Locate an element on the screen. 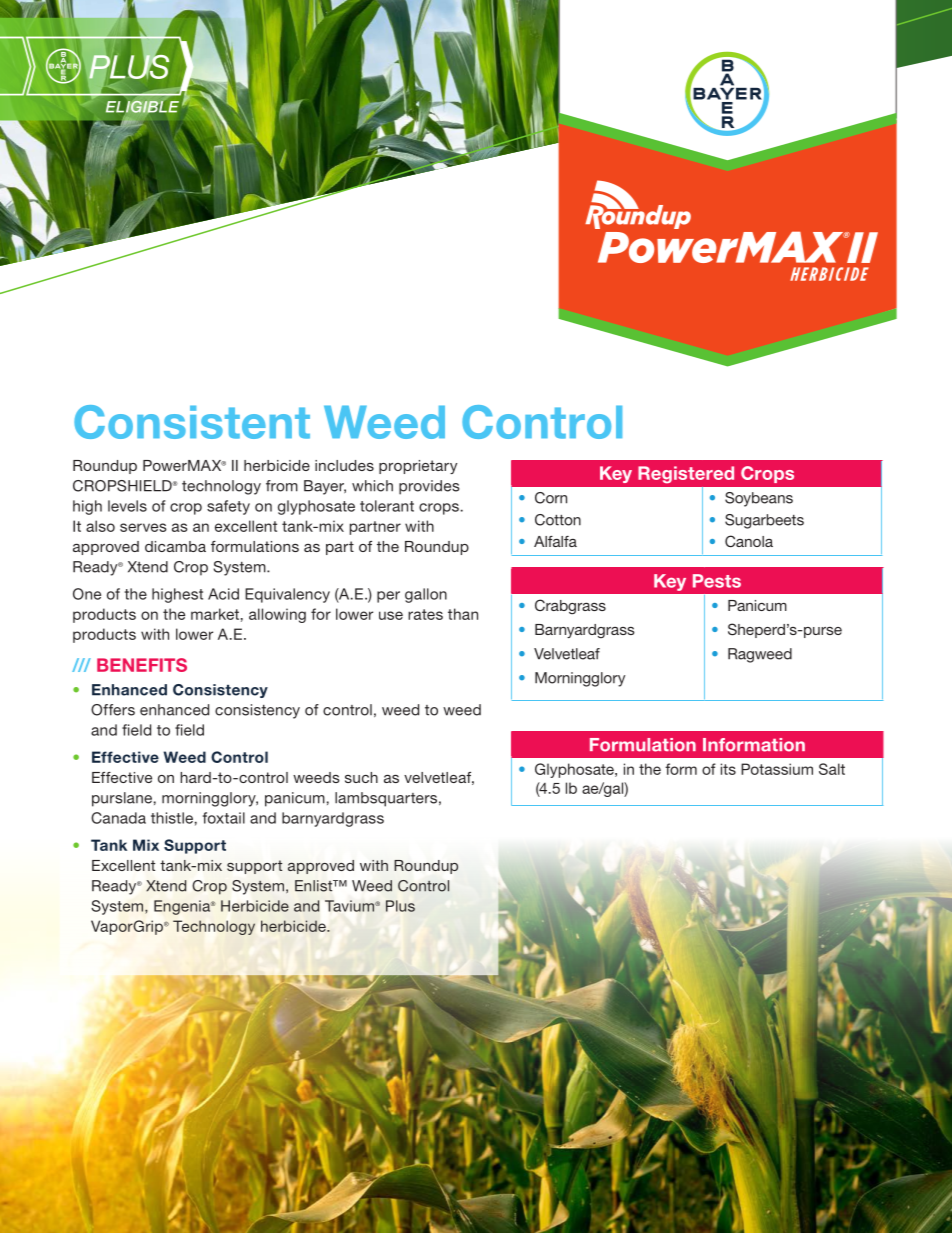  proprietary is located at coordinates (418, 467).
